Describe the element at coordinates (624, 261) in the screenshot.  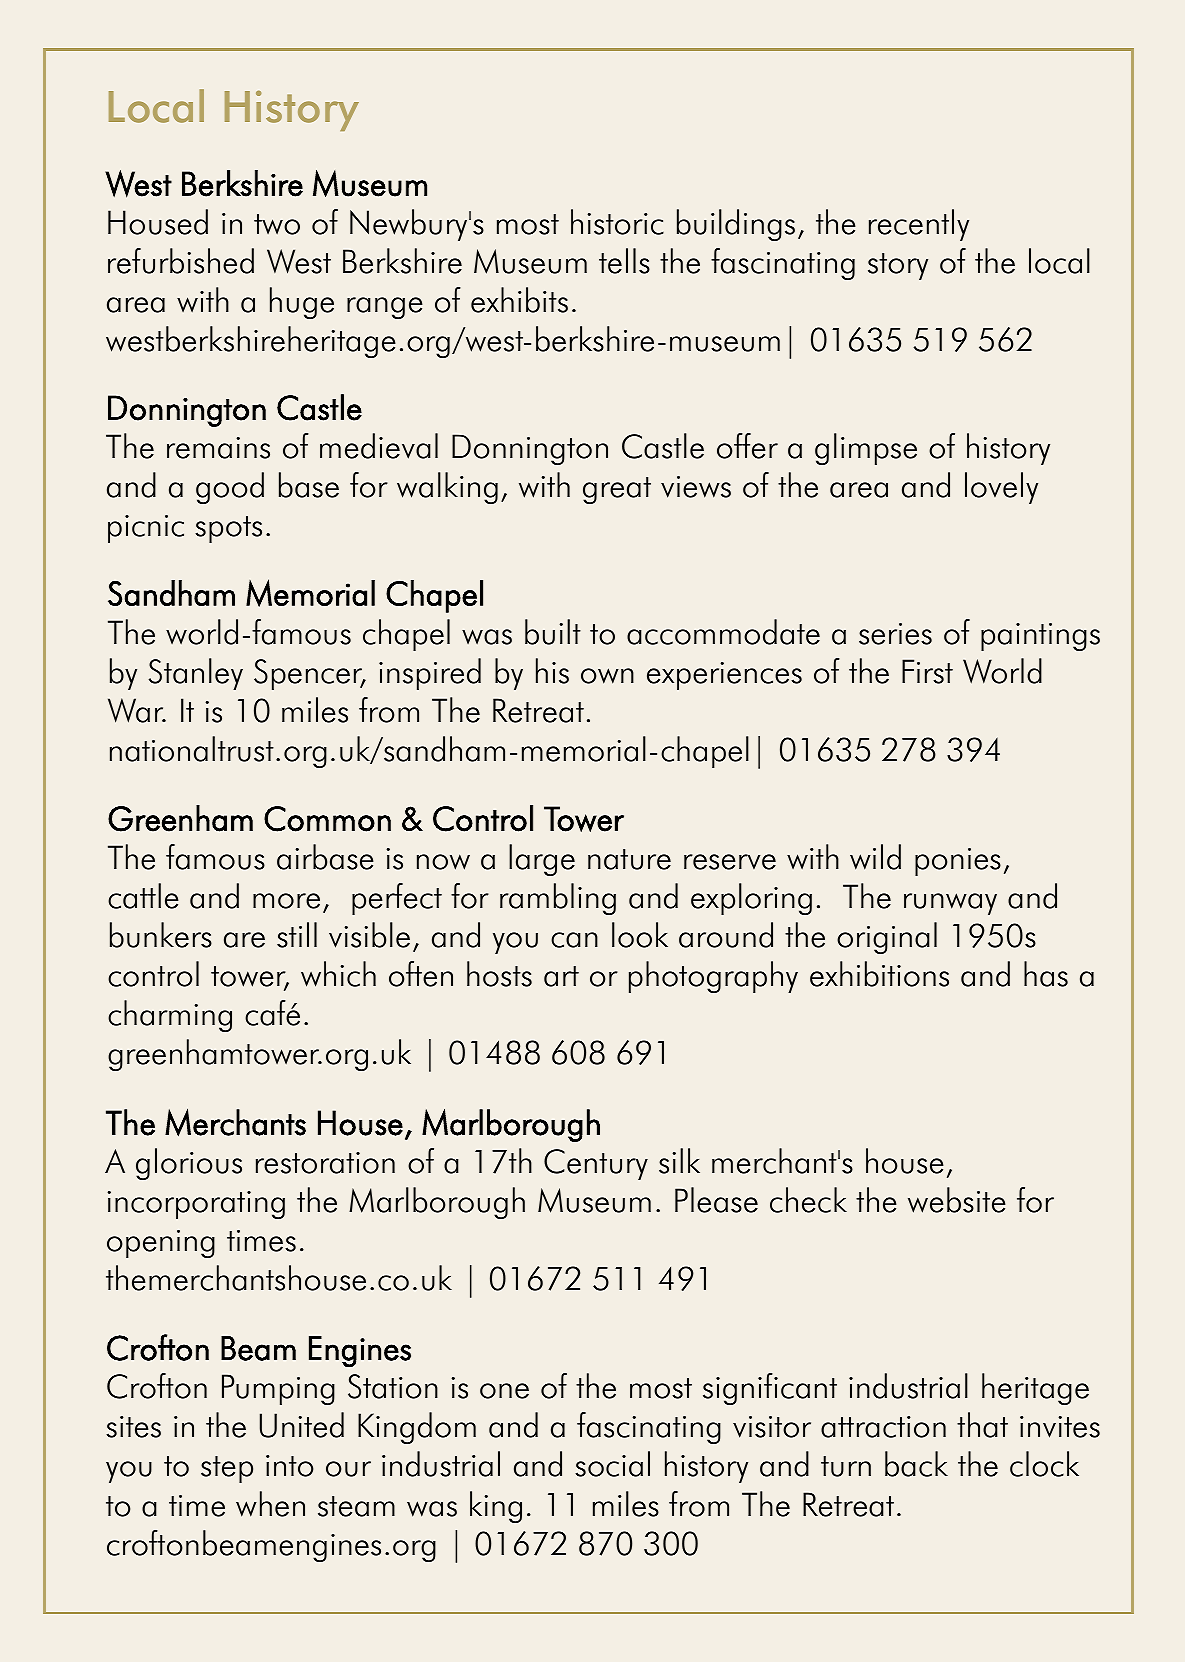
I see `tells` at that location.
